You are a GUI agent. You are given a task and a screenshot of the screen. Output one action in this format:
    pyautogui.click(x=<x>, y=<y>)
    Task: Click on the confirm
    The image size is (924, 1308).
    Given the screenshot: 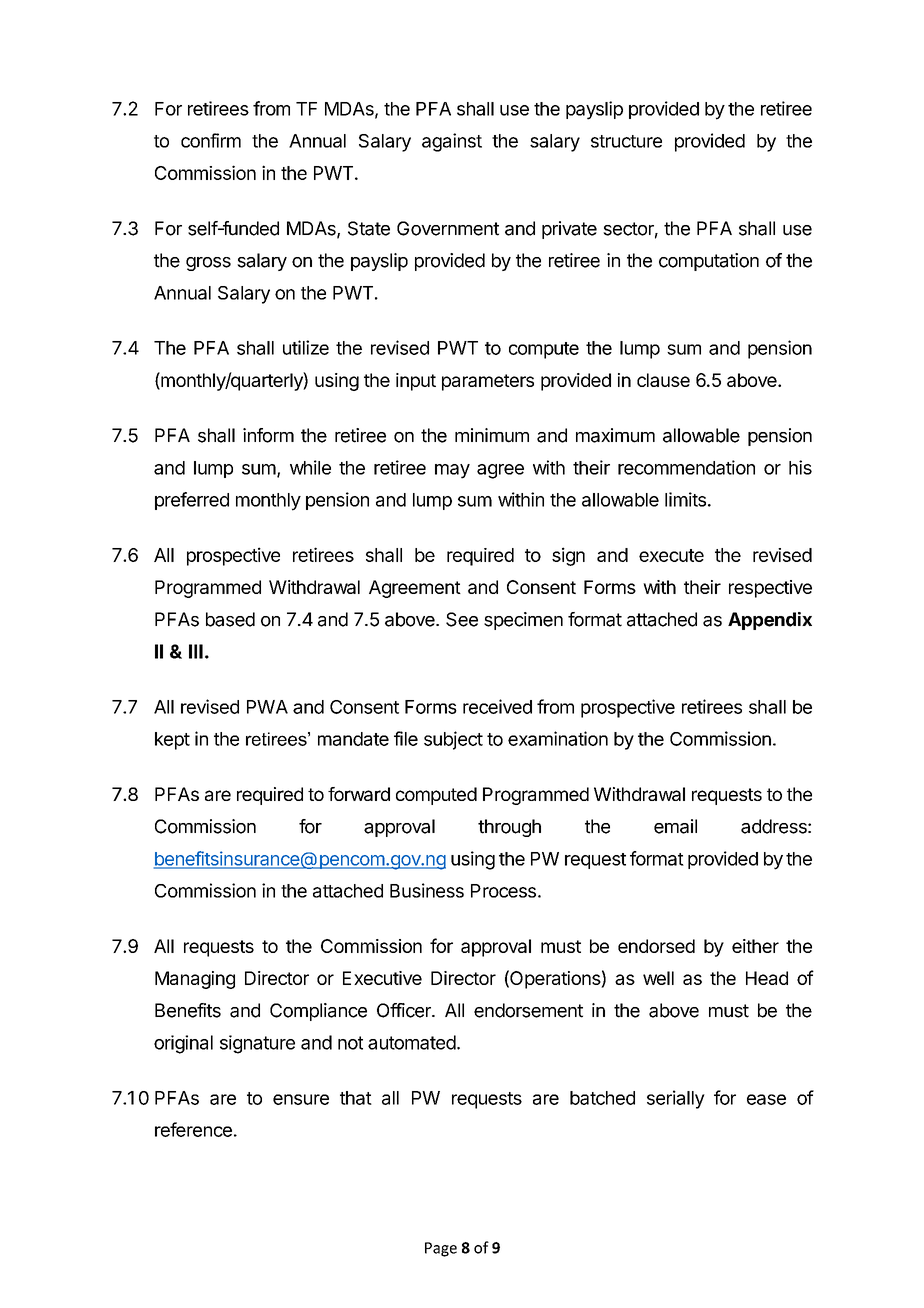 What is the action you would take?
    pyautogui.click(x=211, y=140)
